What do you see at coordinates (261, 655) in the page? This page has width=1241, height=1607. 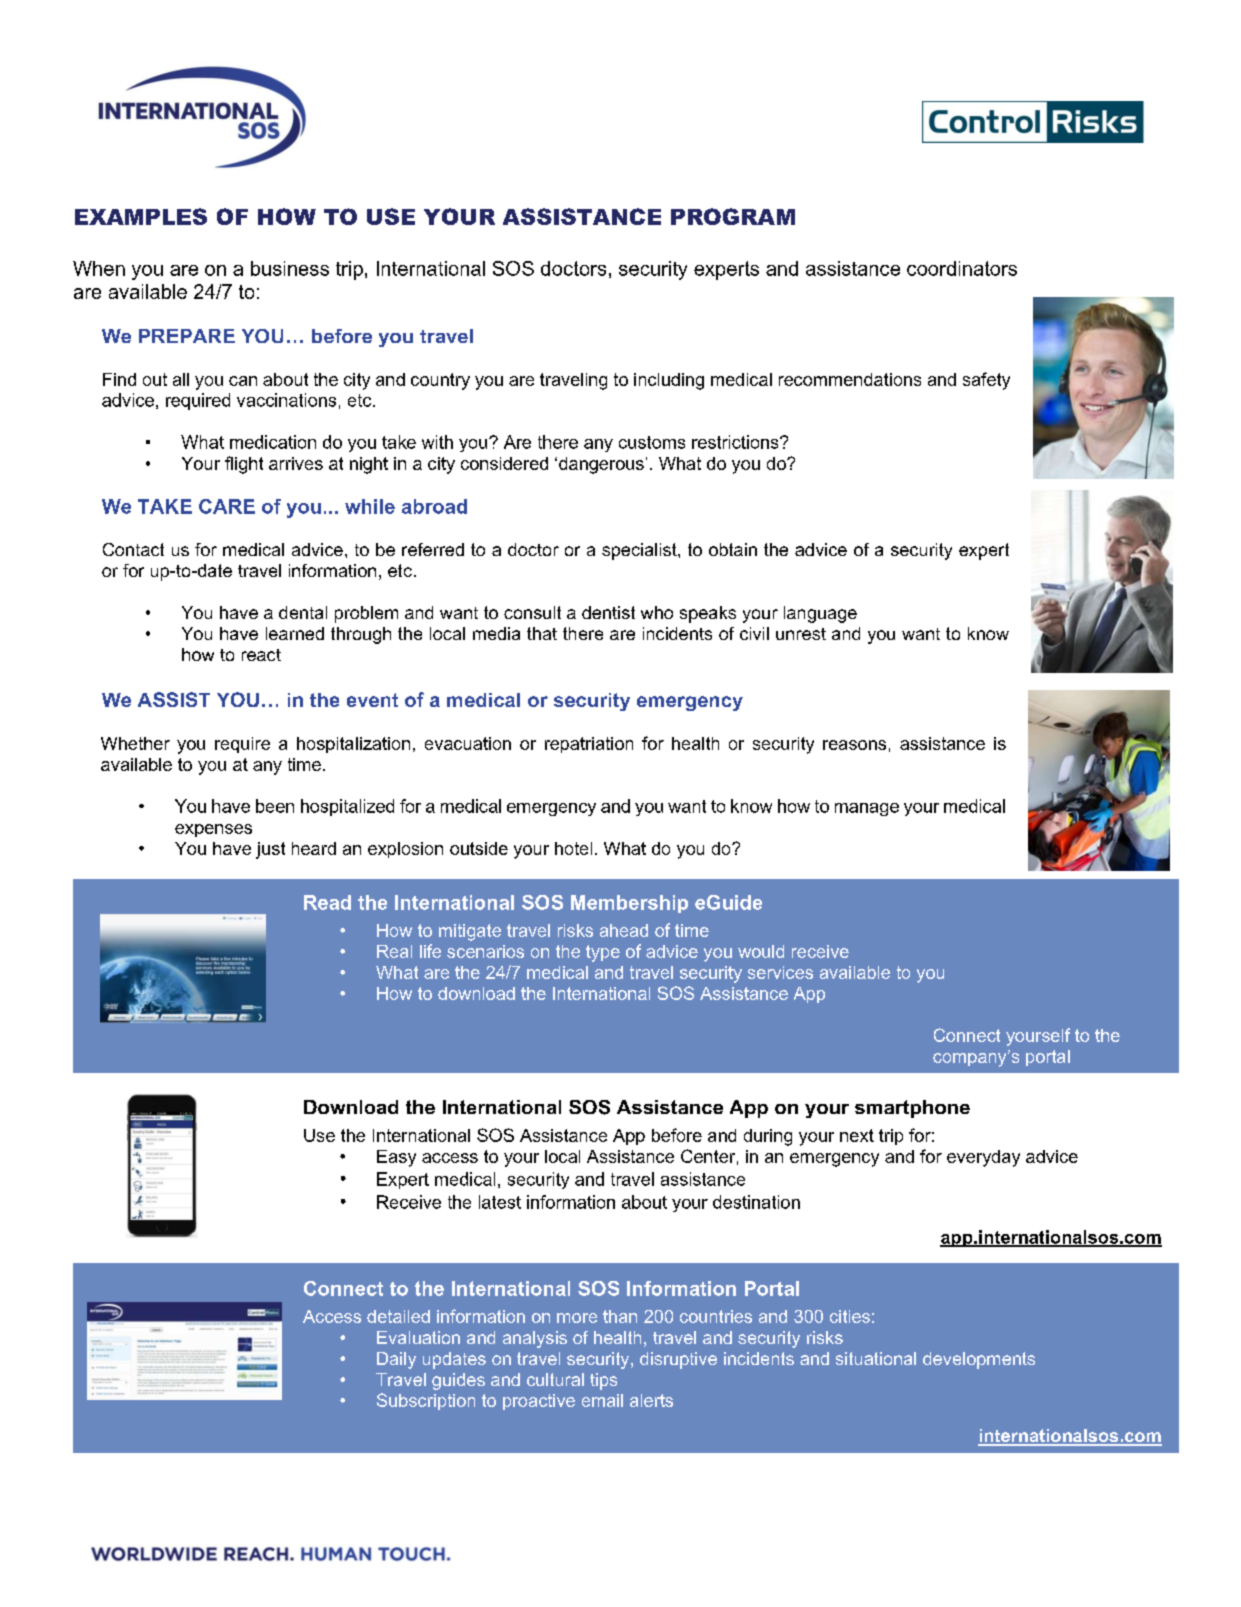 I see `react` at bounding box center [261, 655].
